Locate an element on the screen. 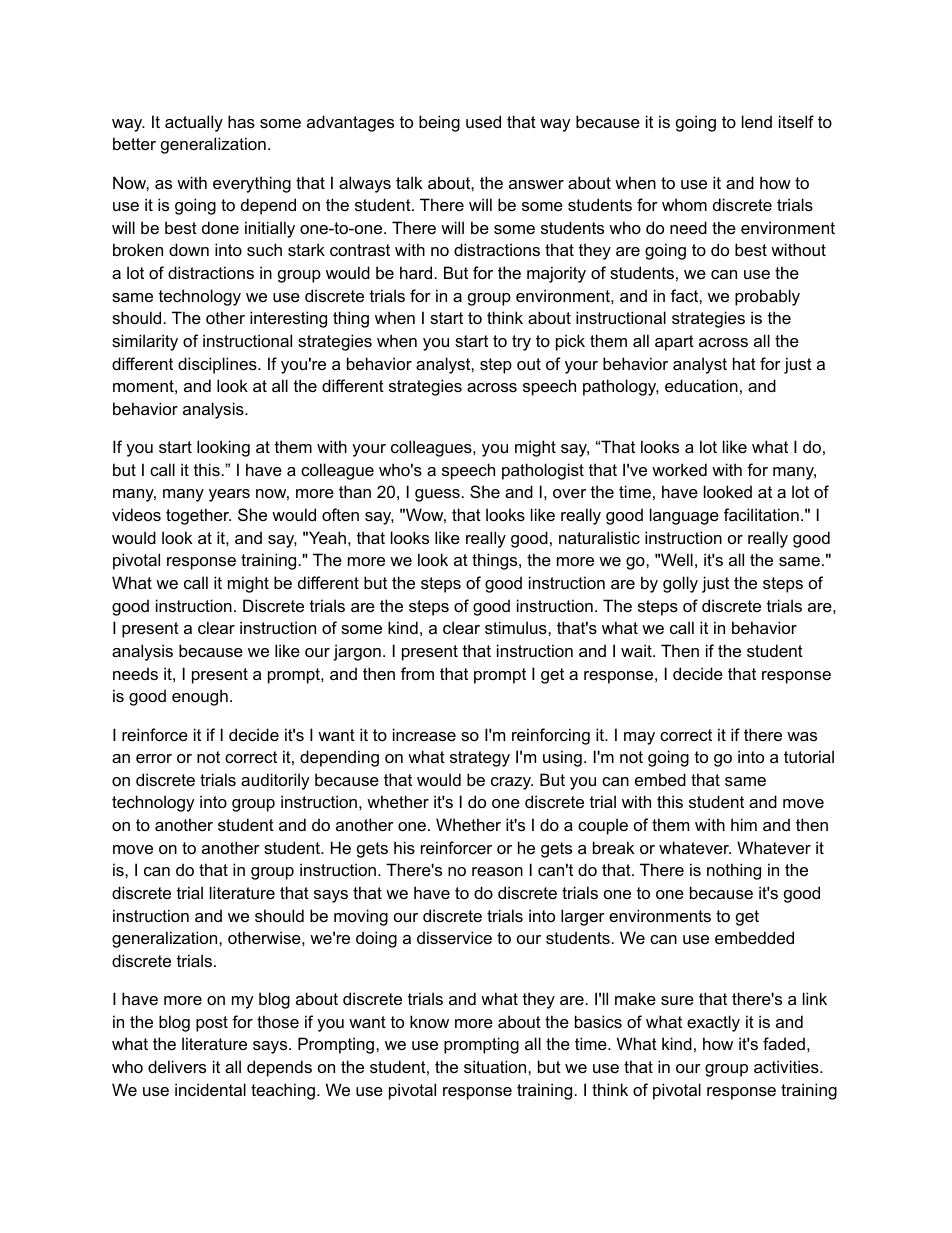  activities is located at coordinates (787, 1066).
